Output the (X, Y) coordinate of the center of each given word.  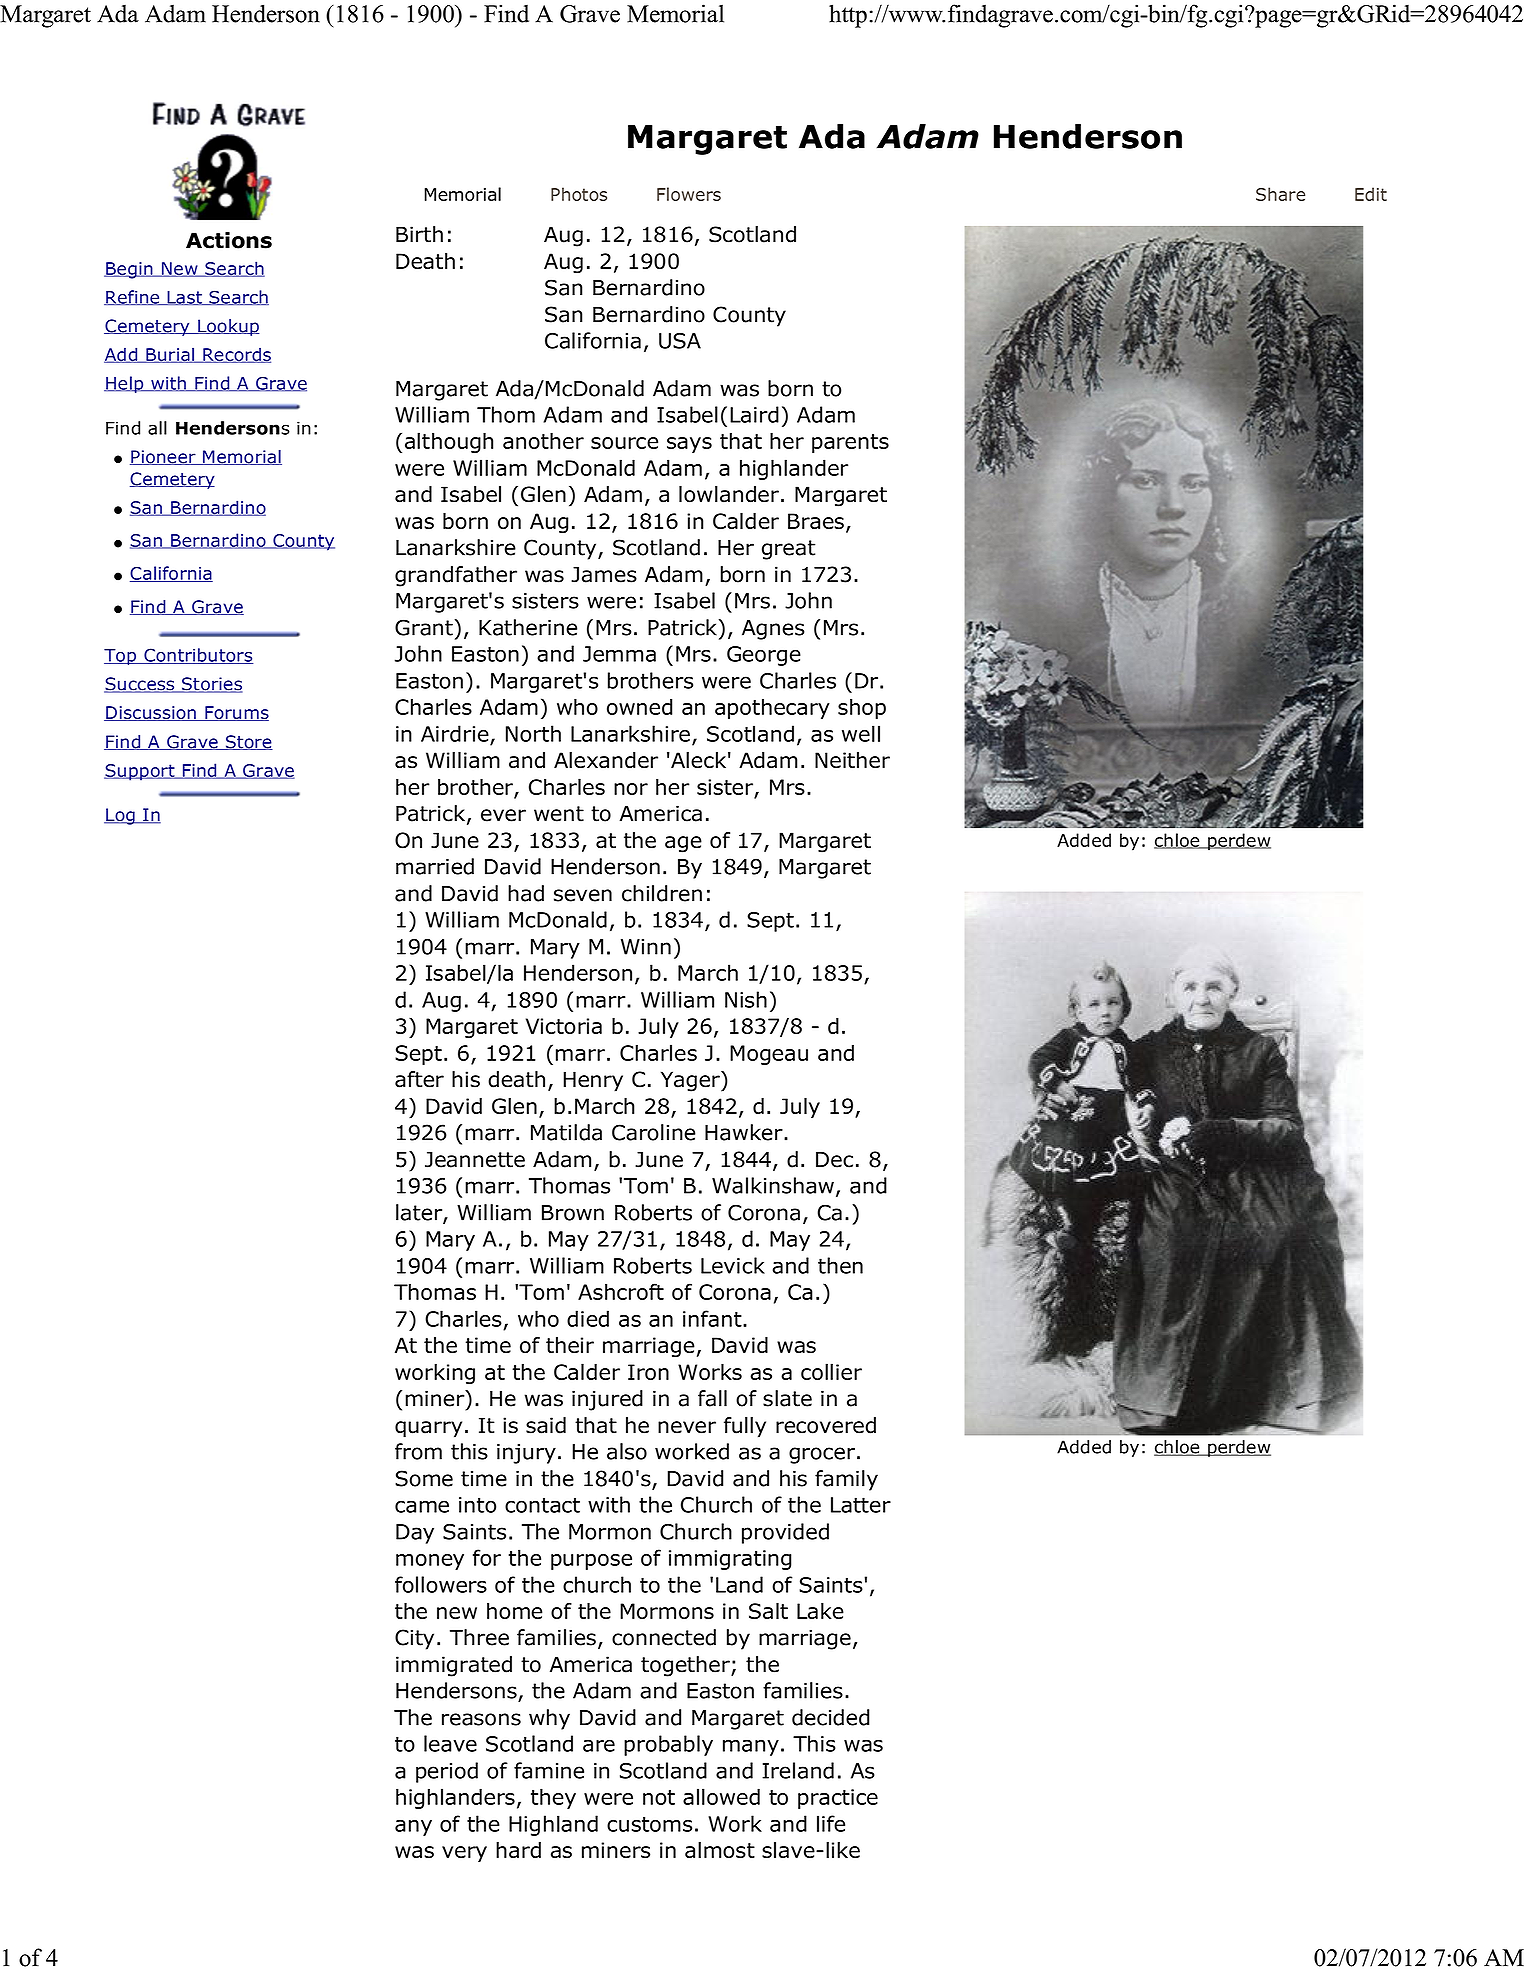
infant (713, 1318)
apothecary (772, 708)
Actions (229, 240)
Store (248, 742)
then (840, 1265)
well (861, 733)
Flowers (689, 194)
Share (1280, 194)
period (447, 1772)
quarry (428, 1429)
